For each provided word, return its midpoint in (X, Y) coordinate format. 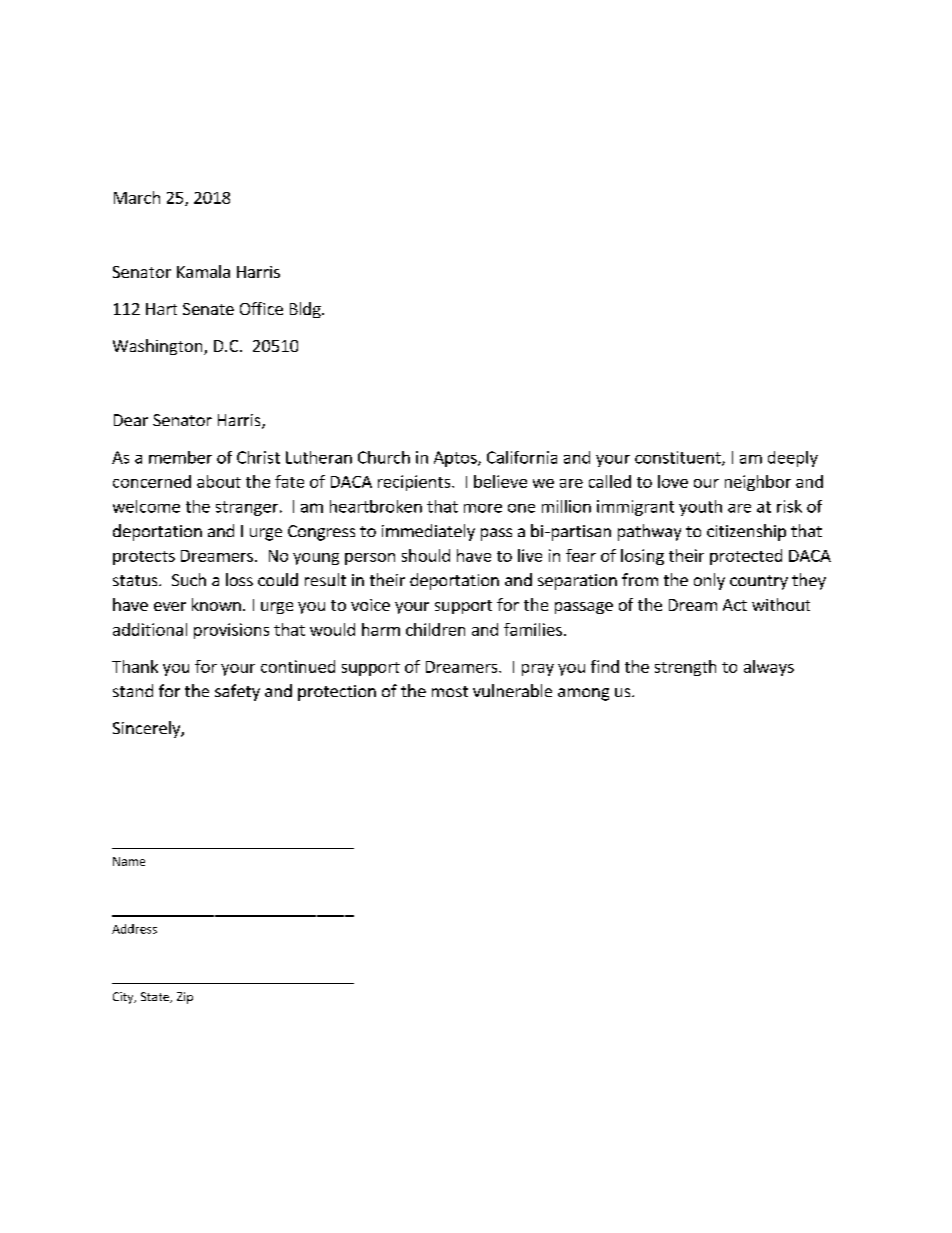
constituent (679, 458)
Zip (185, 998)
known (216, 604)
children (435, 629)
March (137, 197)
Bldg (306, 310)
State (156, 997)
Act (735, 605)
